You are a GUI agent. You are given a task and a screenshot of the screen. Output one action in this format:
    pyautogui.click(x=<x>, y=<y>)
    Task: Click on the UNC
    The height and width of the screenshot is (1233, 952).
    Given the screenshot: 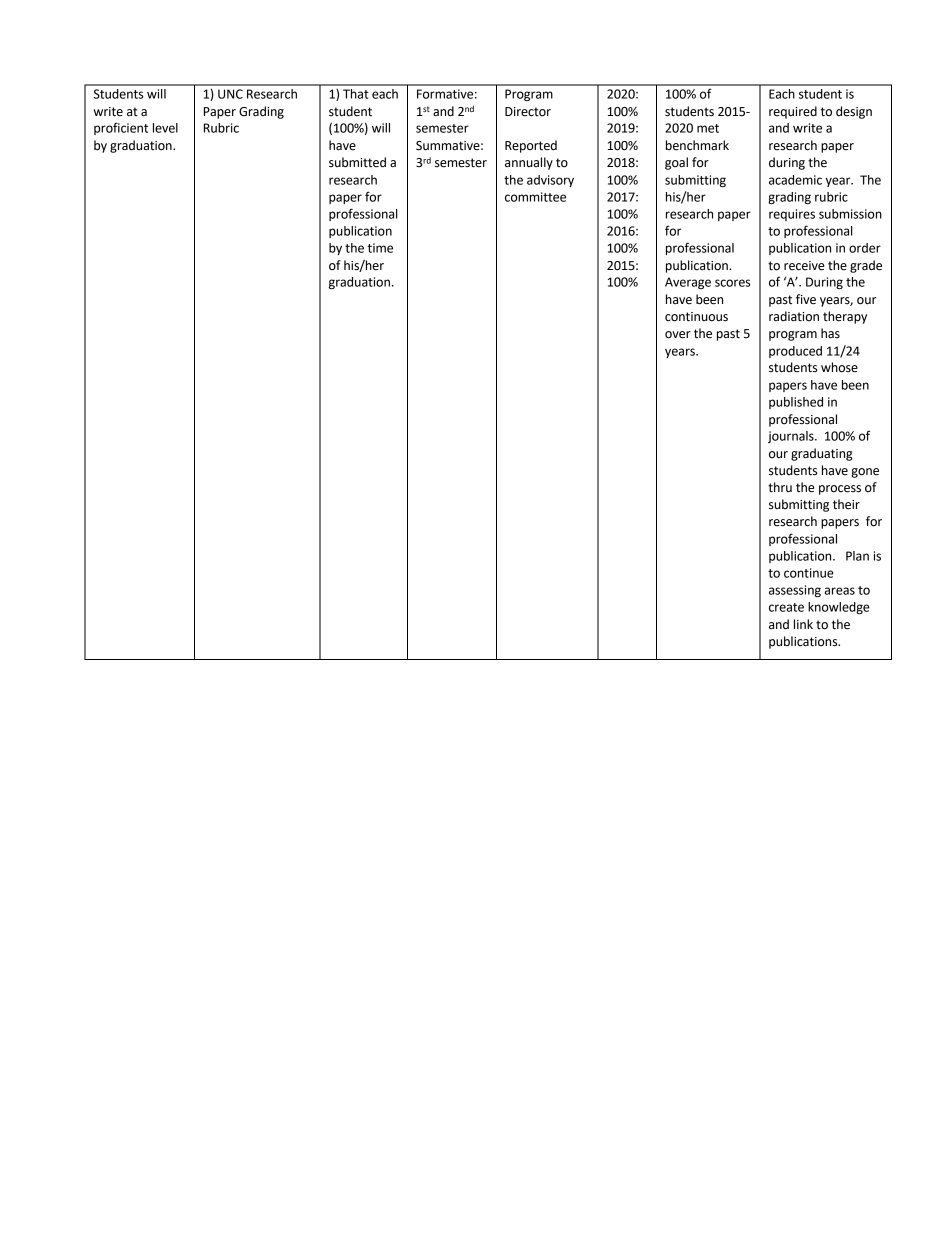 What is the action you would take?
    pyautogui.click(x=230, y=94)
